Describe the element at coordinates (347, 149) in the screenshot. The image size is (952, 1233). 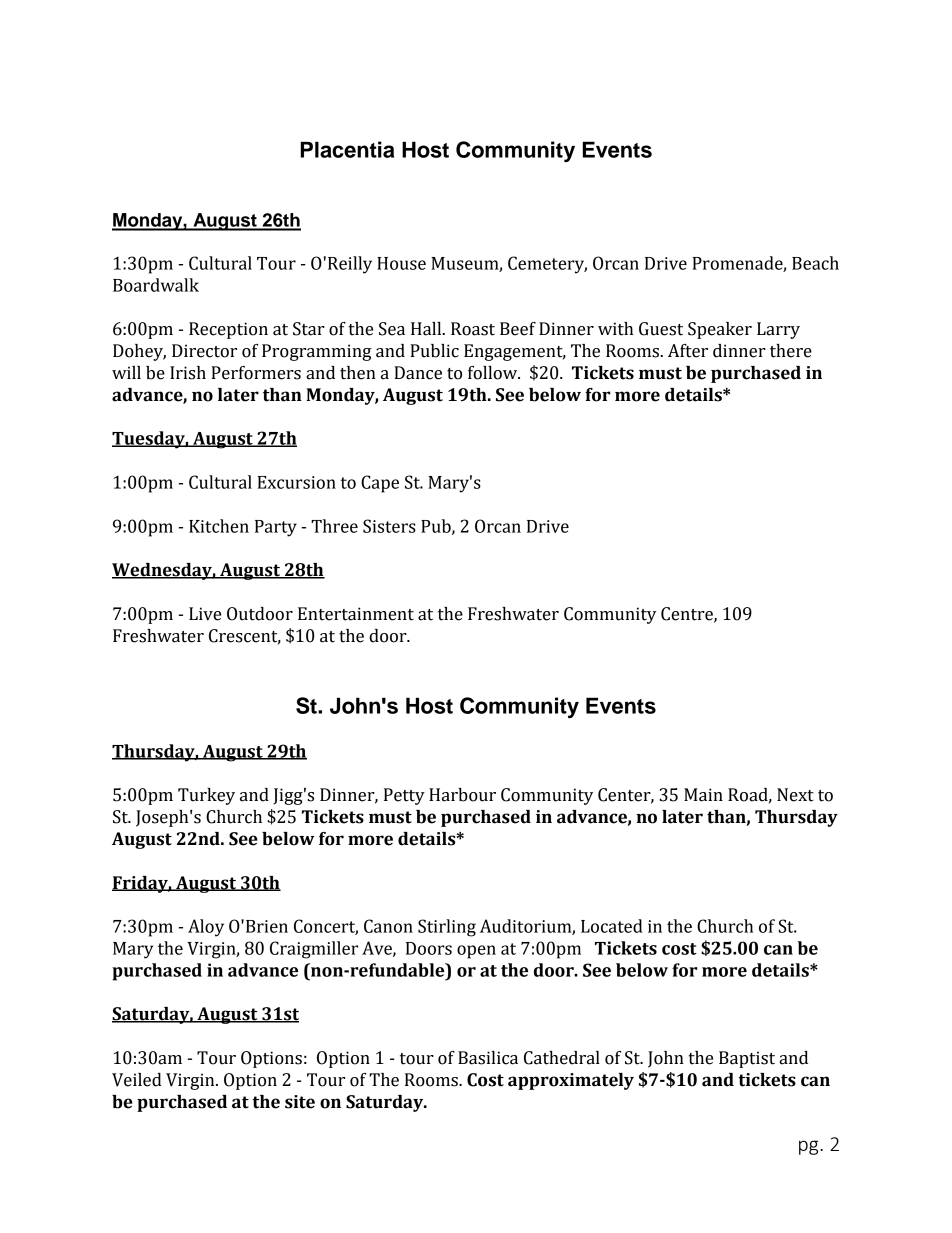
I see `Placentia` at that location.
